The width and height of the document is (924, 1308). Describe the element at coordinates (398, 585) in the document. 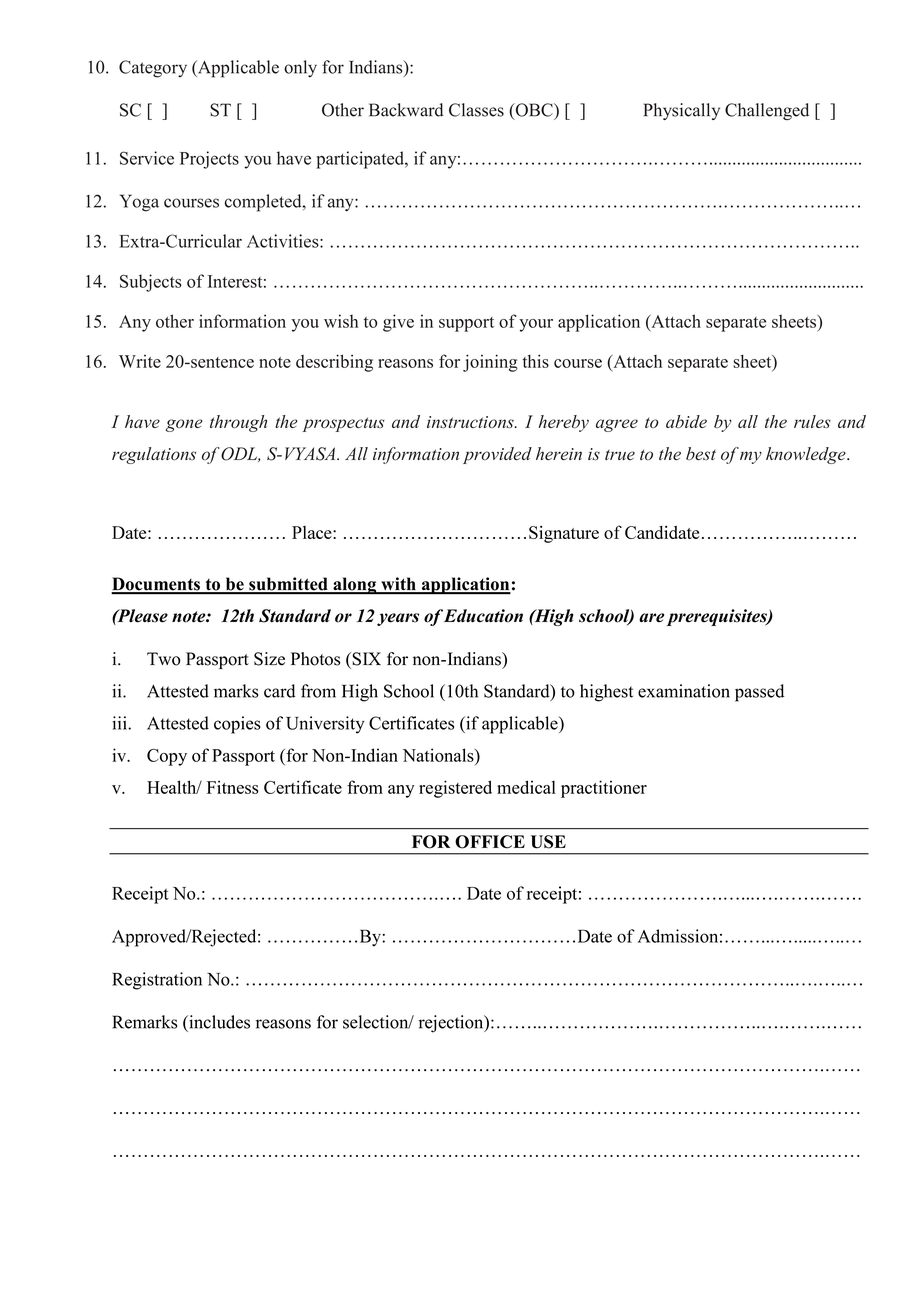

I see `with` at that location.
